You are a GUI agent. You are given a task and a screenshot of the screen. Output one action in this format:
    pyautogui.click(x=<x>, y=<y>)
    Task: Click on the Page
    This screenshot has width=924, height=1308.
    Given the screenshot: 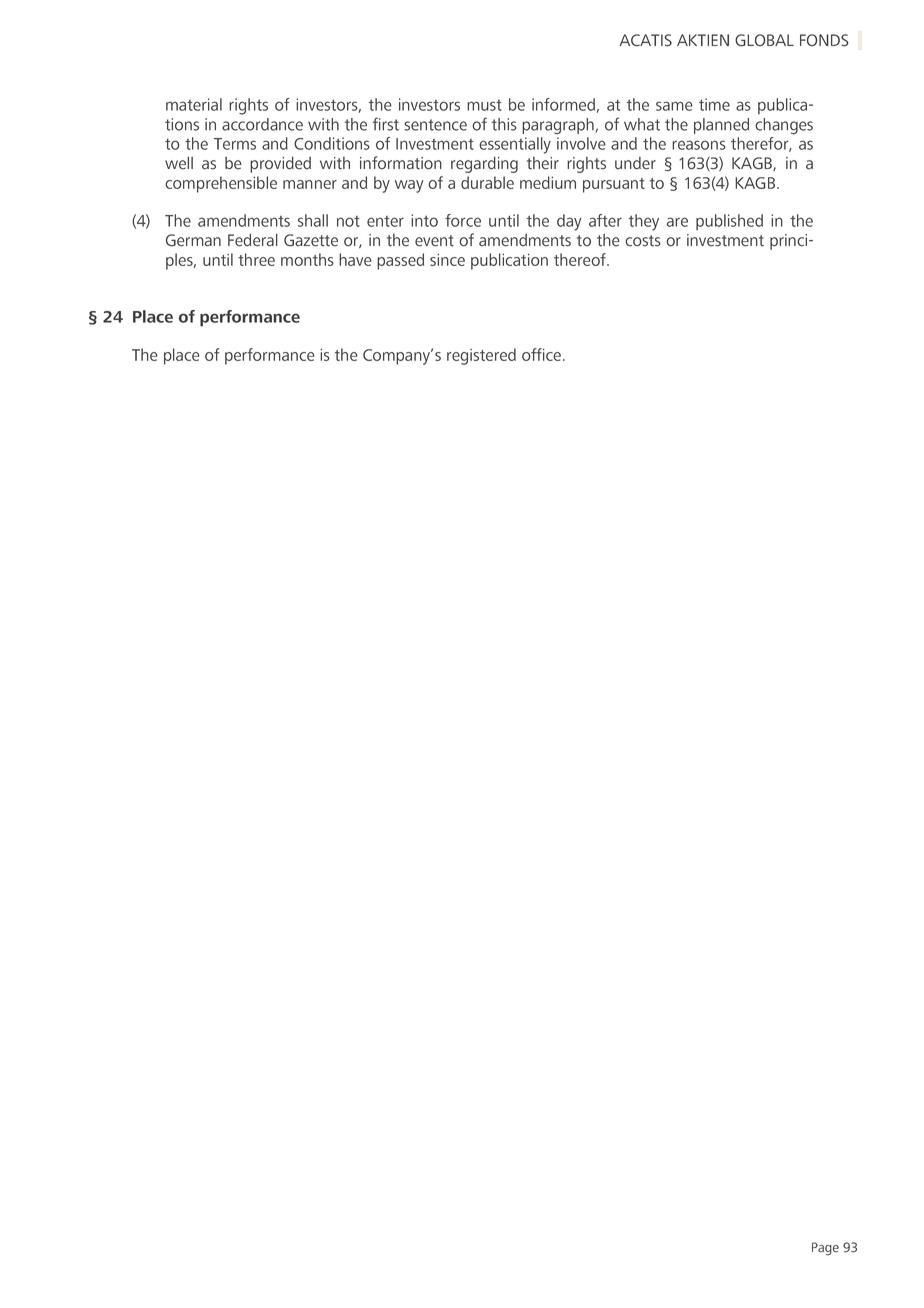 What is the action you would take?
    pyautogui.click(x=825, y=1249)
